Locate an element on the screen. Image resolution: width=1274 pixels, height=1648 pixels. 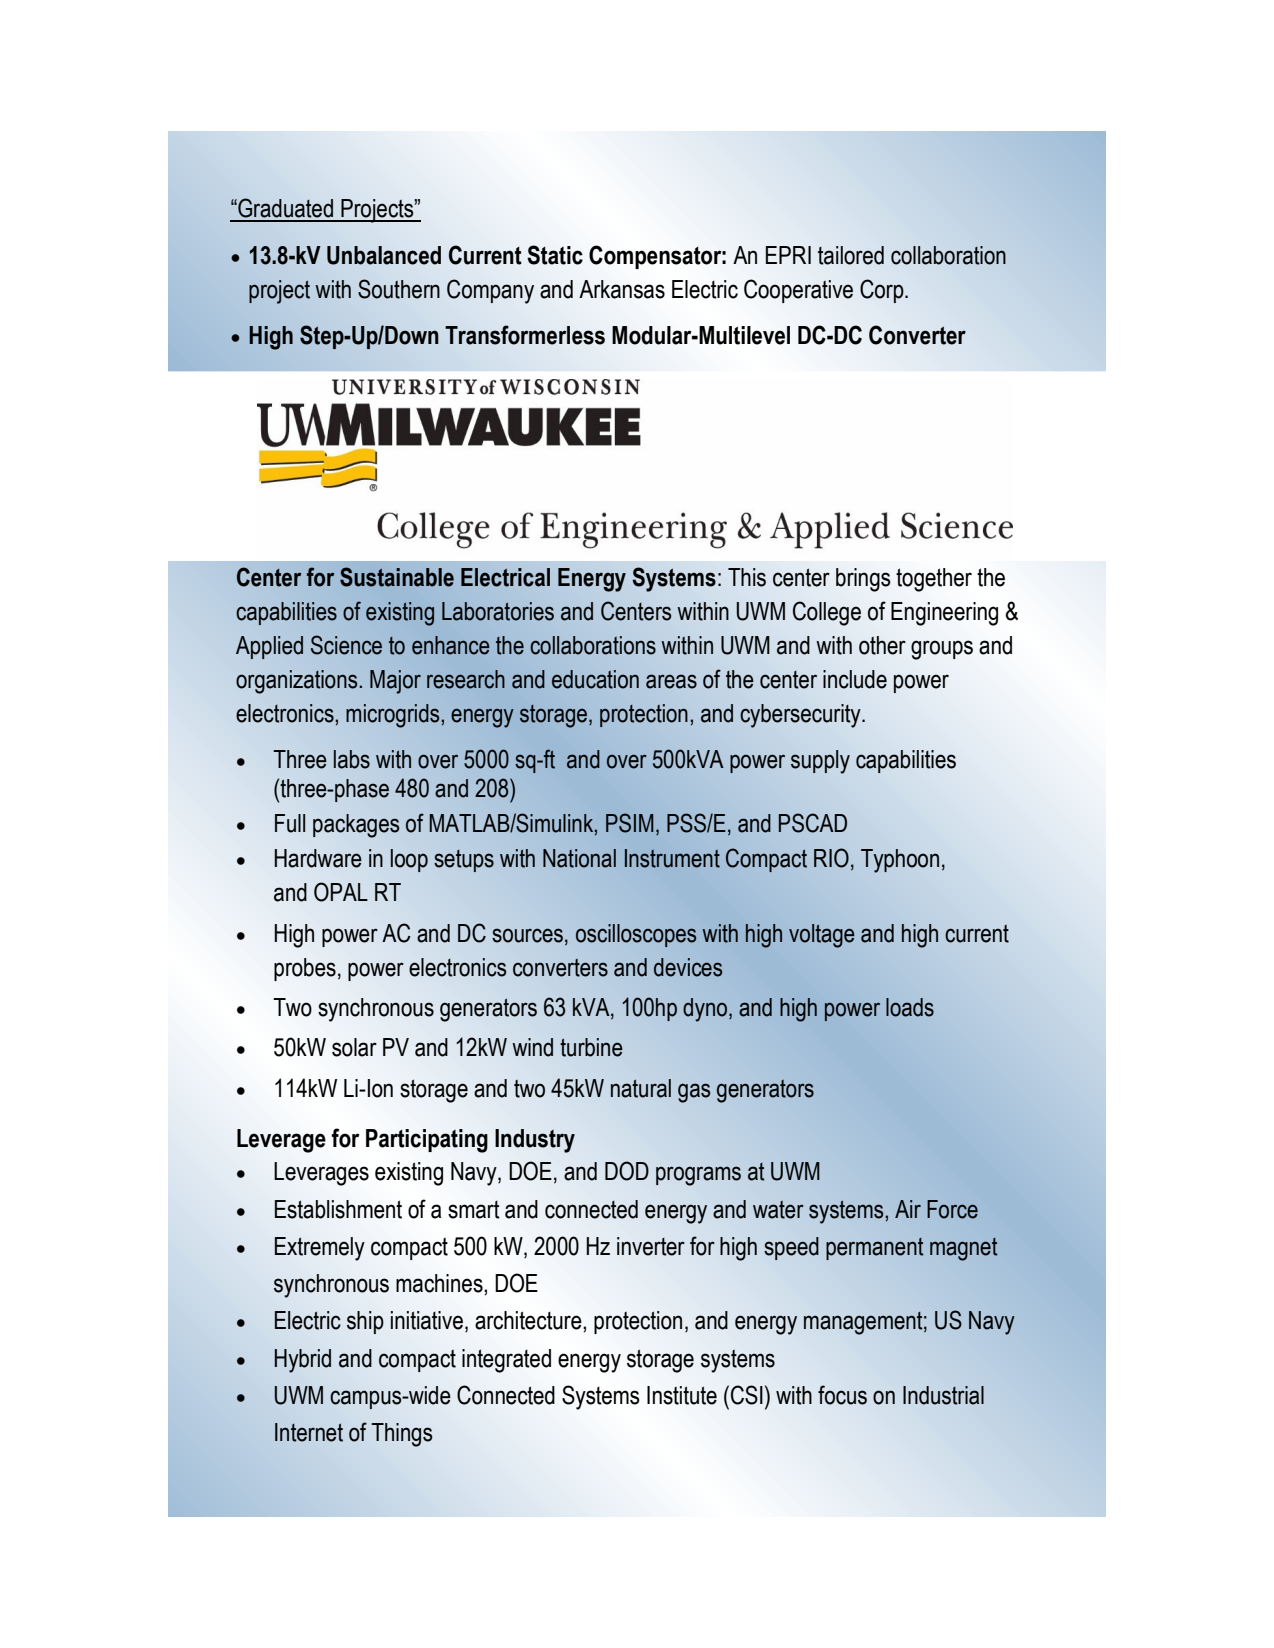
Sustainable is located at coordinates (397, 577).
